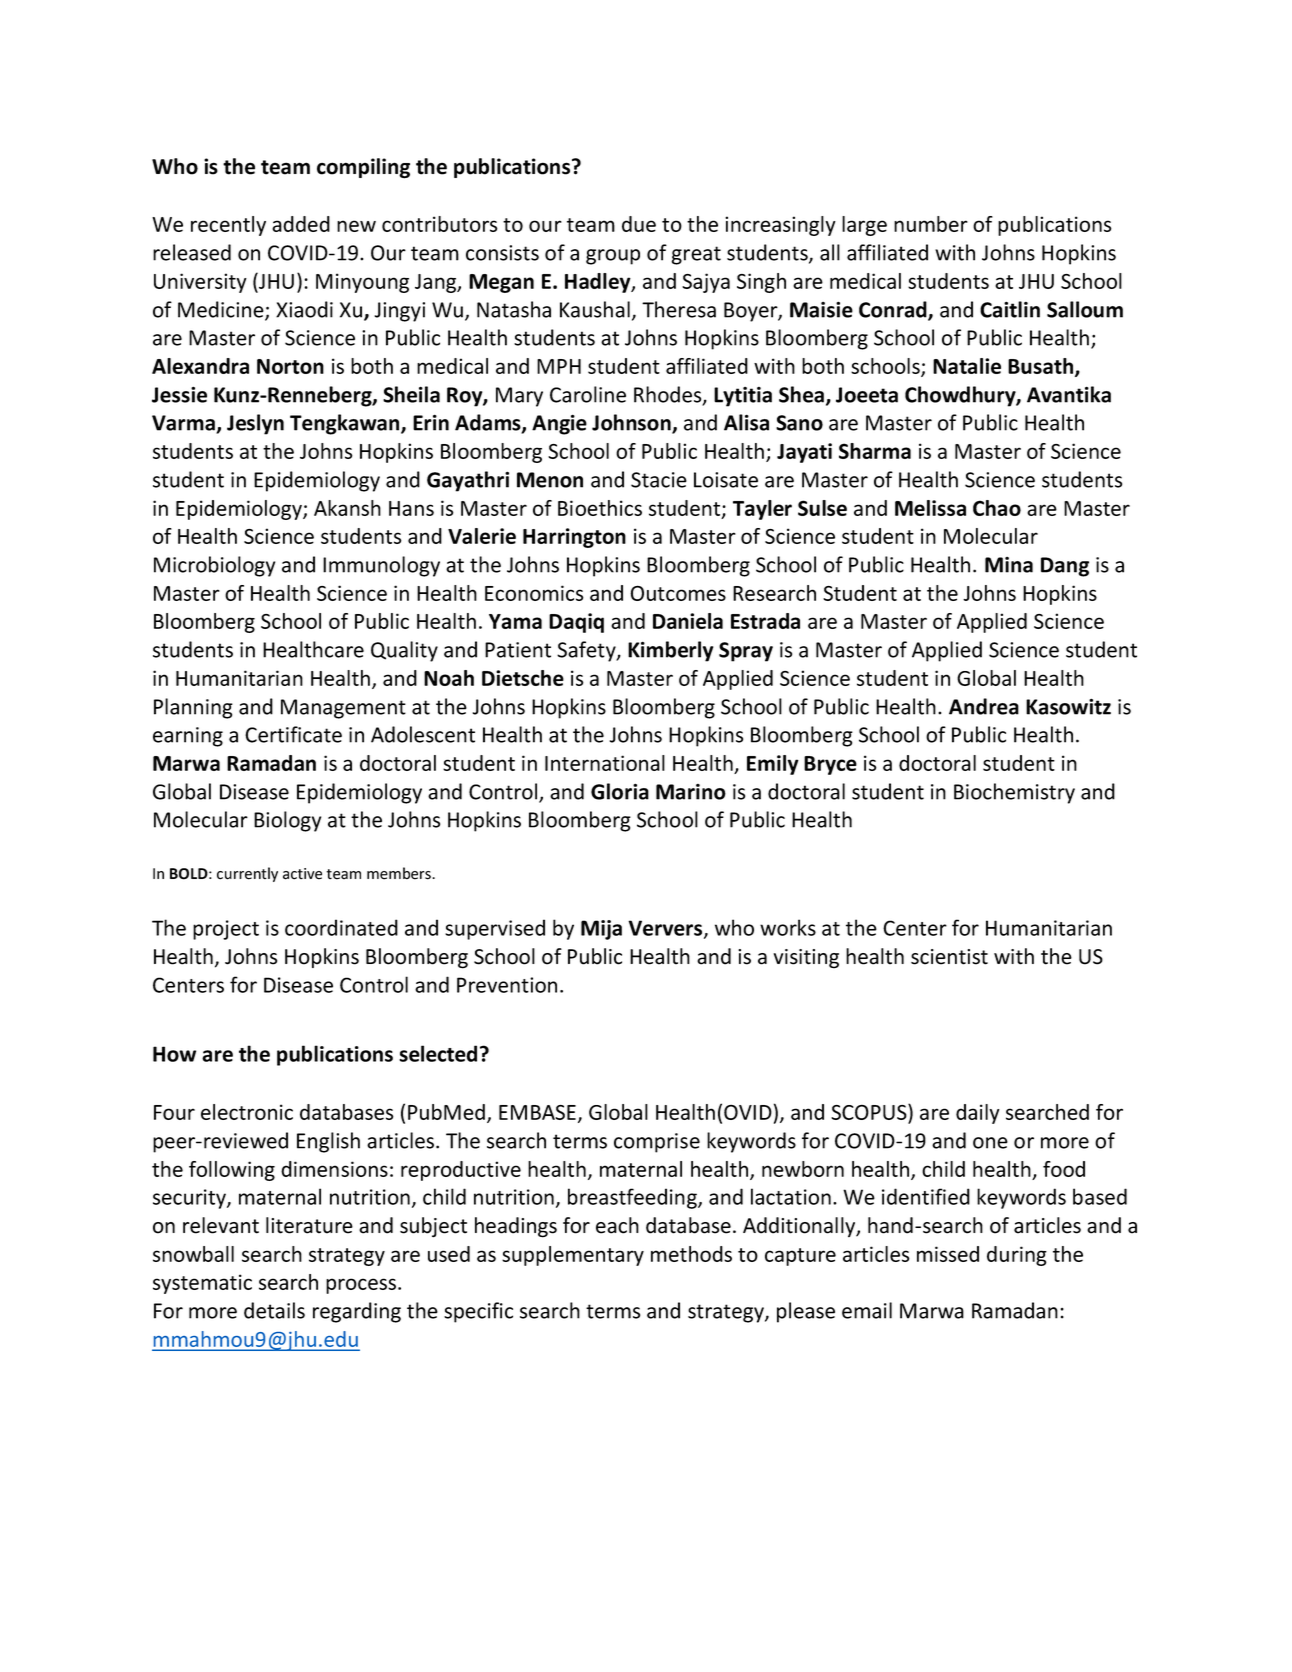 This screenshot has height=1672, width=1292. Describe the element at coordinates (1017, 1256) in the screenshot. I see `during` at that location.
